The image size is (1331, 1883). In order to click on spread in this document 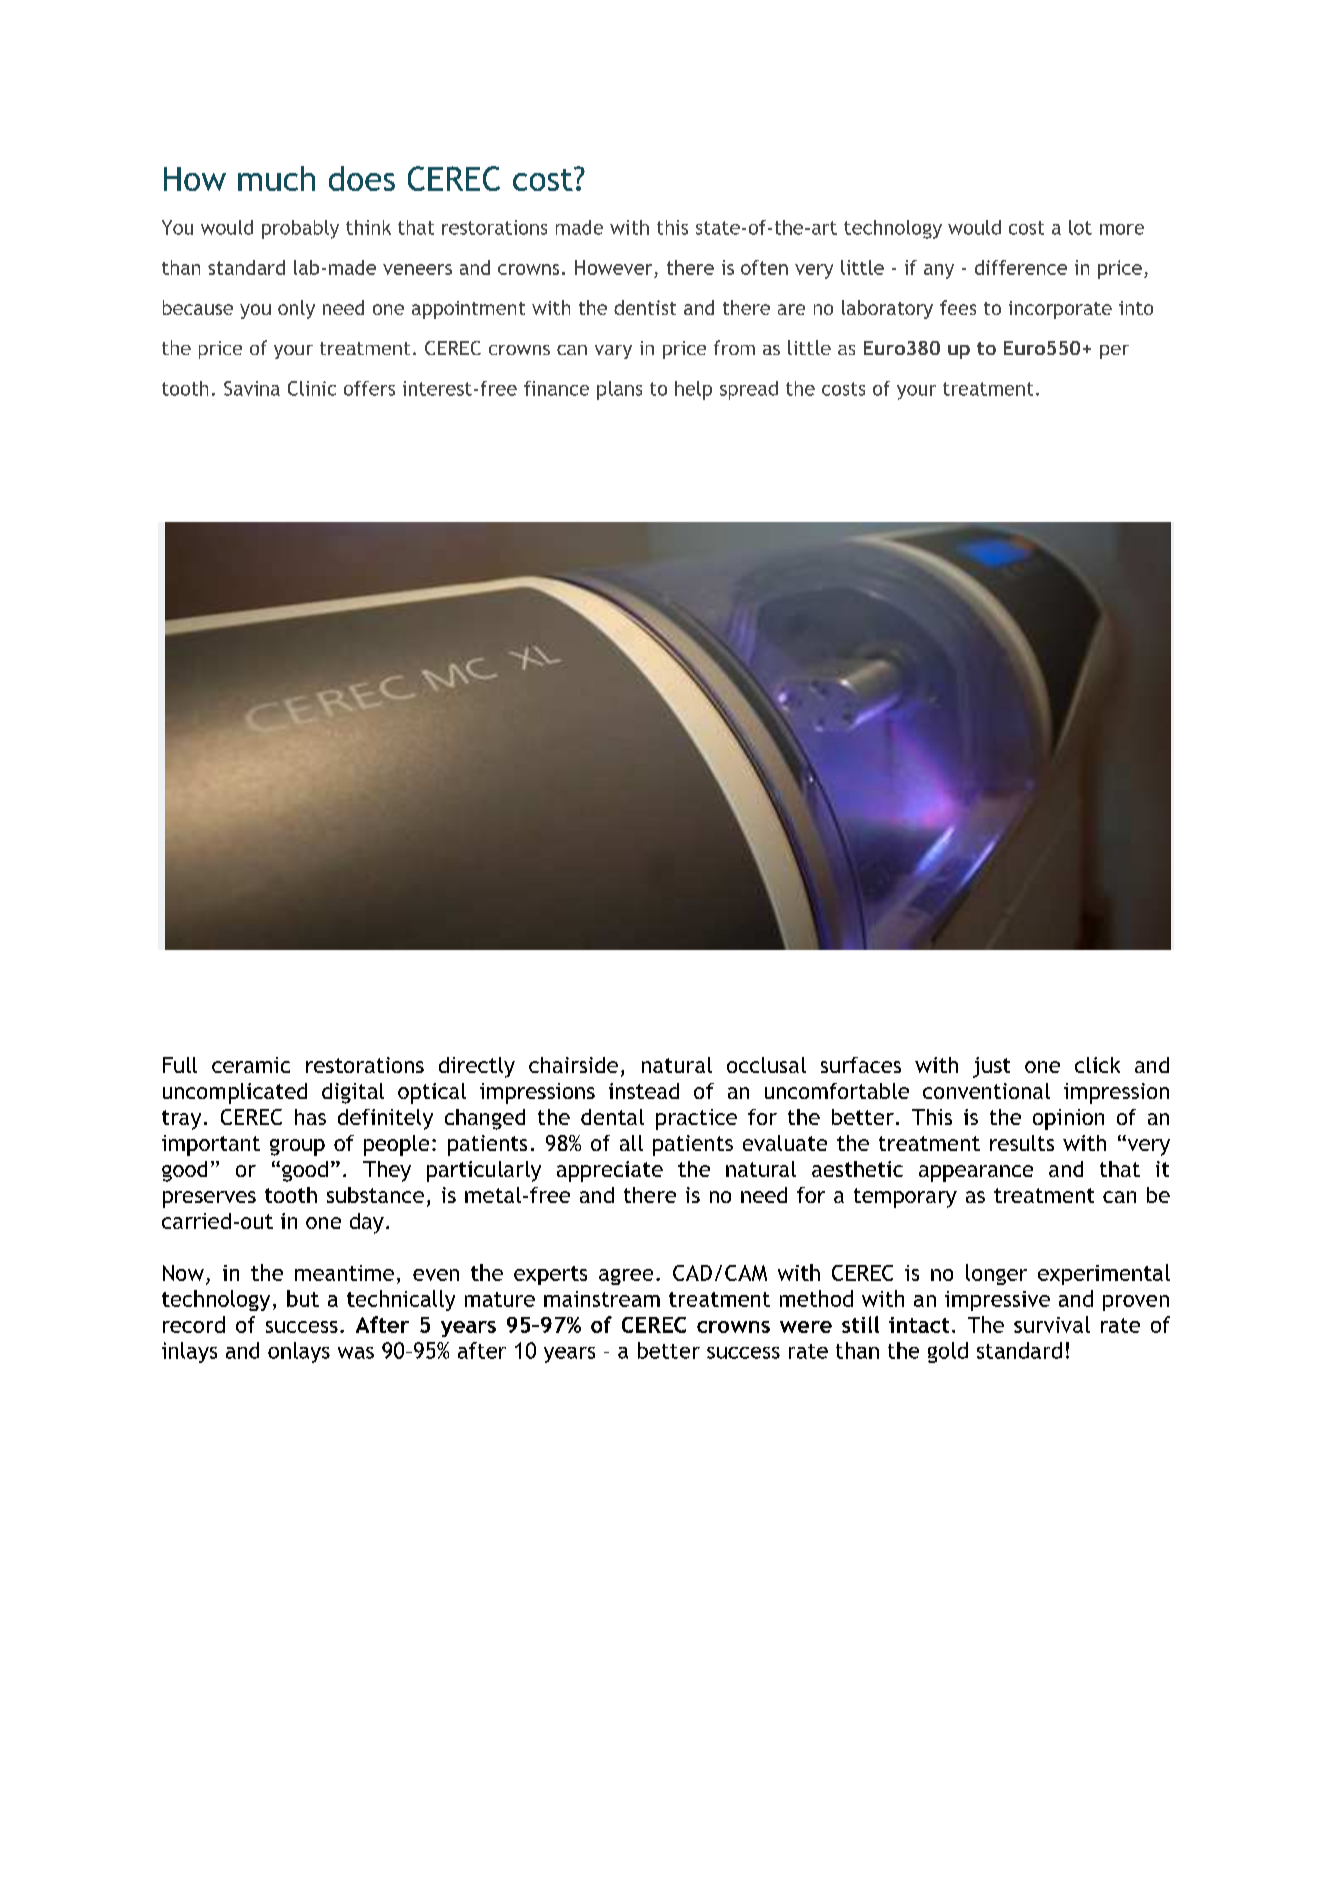, I will do `click(749, 390)`.
